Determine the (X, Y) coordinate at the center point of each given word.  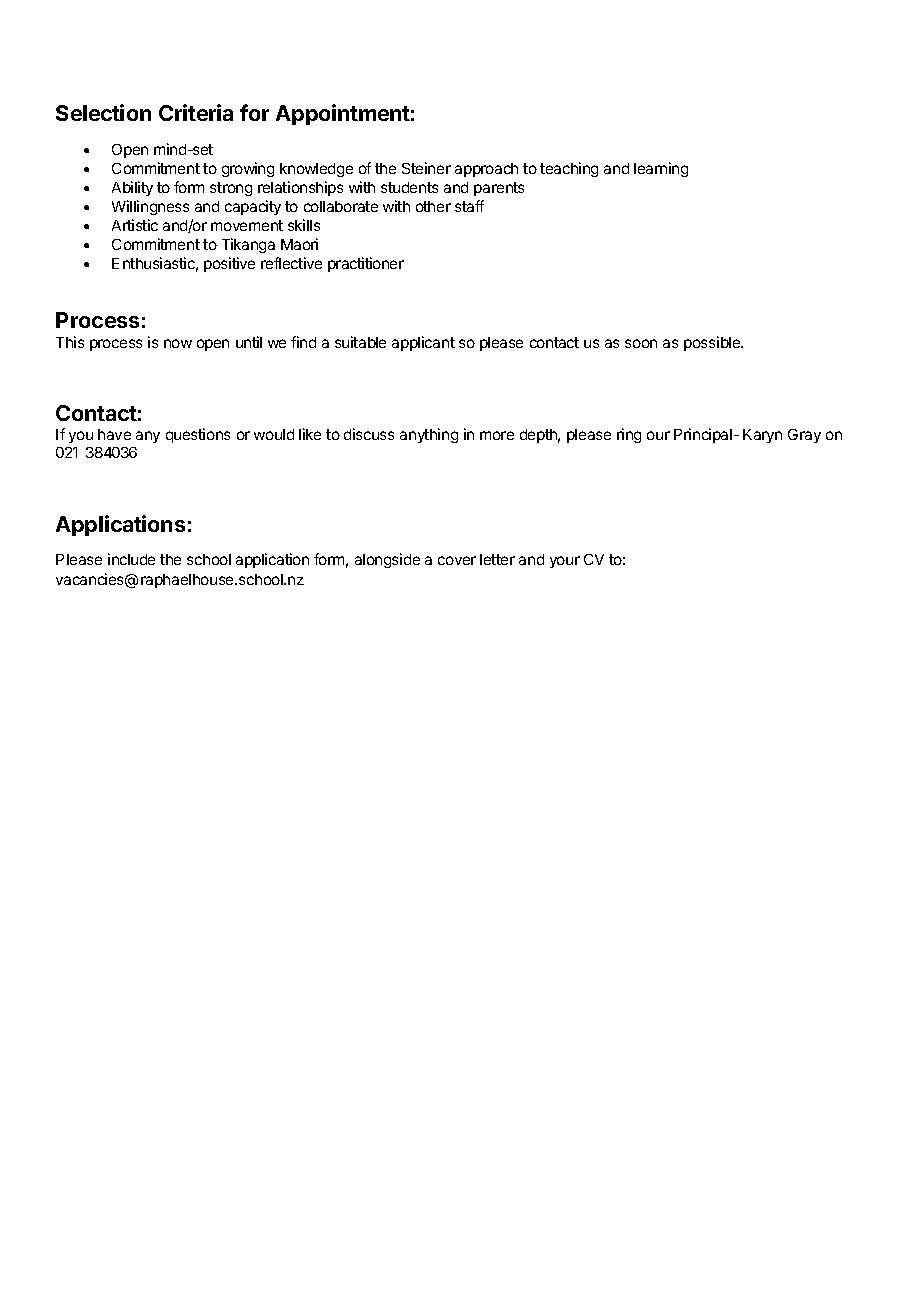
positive (229, 264)
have (114, 434)
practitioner (366, 264)
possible (713, 343)
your (565, 562)
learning (661, 169)
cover (457, 560)
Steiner (426, 168)
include (131, 559)
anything (429, 435)
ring (629, 435)
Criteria (196, 112)
